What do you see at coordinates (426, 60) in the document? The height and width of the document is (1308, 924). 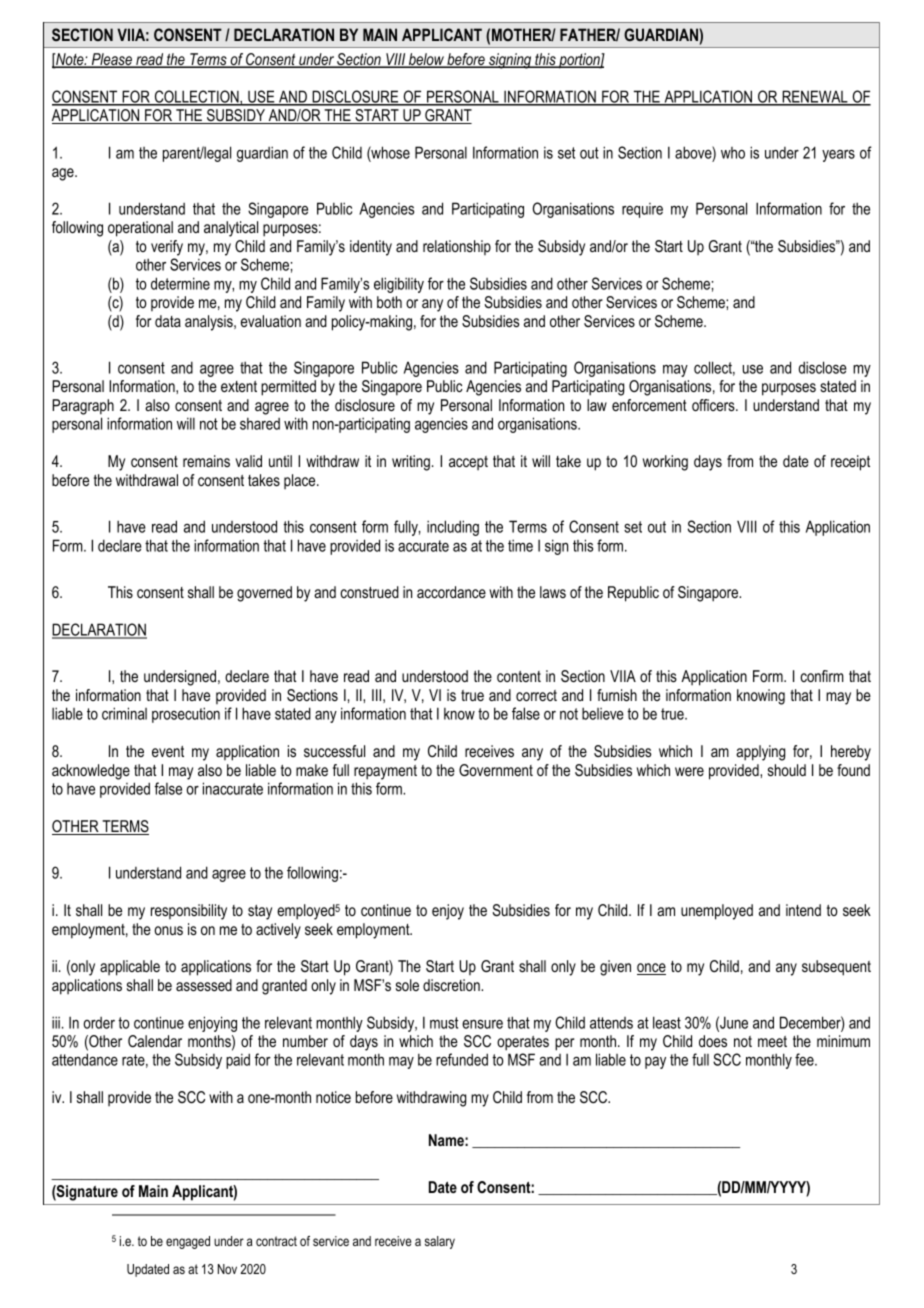 I see `below` at bounding box center [426, 60].
